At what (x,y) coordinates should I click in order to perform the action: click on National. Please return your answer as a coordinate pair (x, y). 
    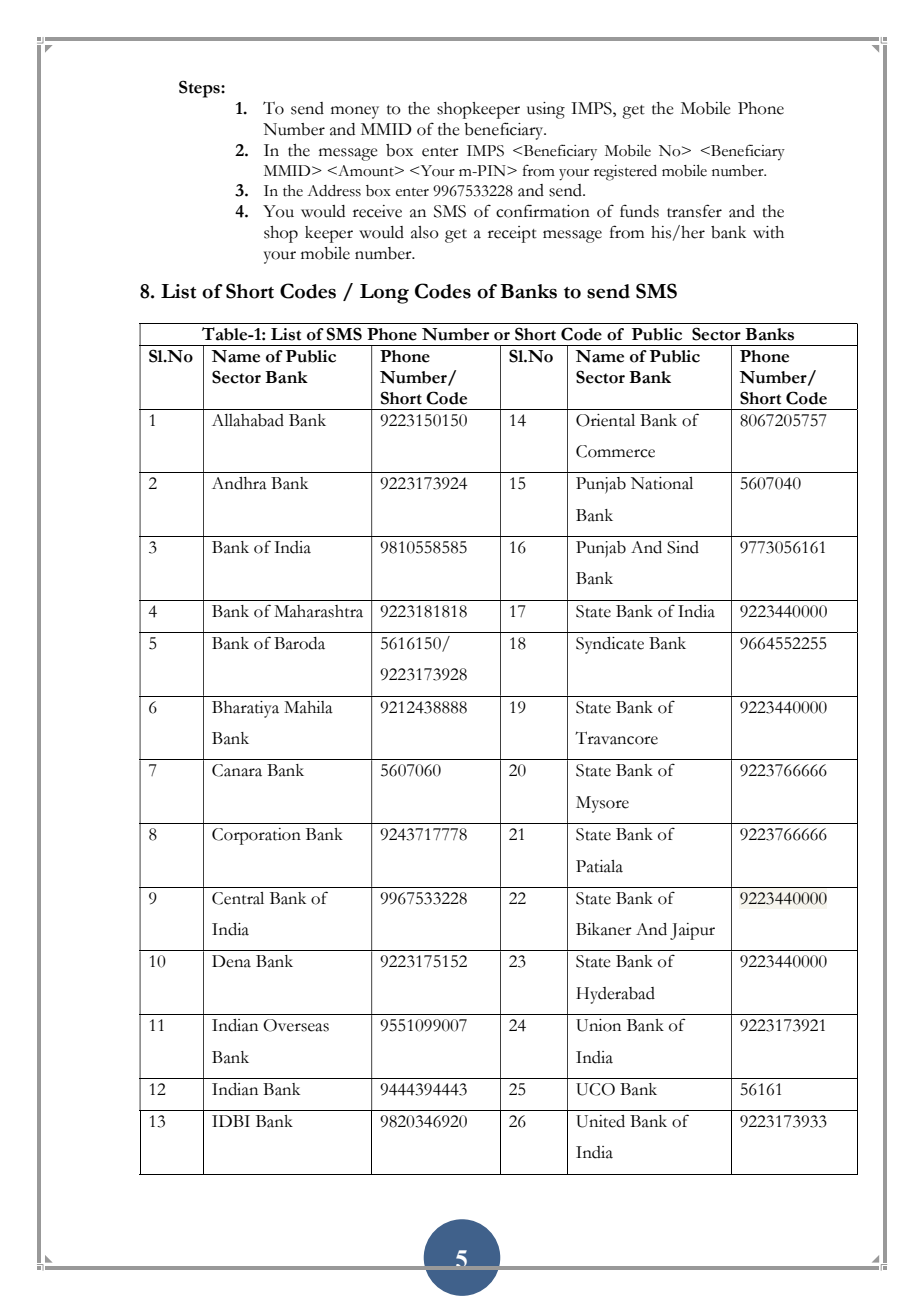
    Looking at the image, I should click on (662, 483).
